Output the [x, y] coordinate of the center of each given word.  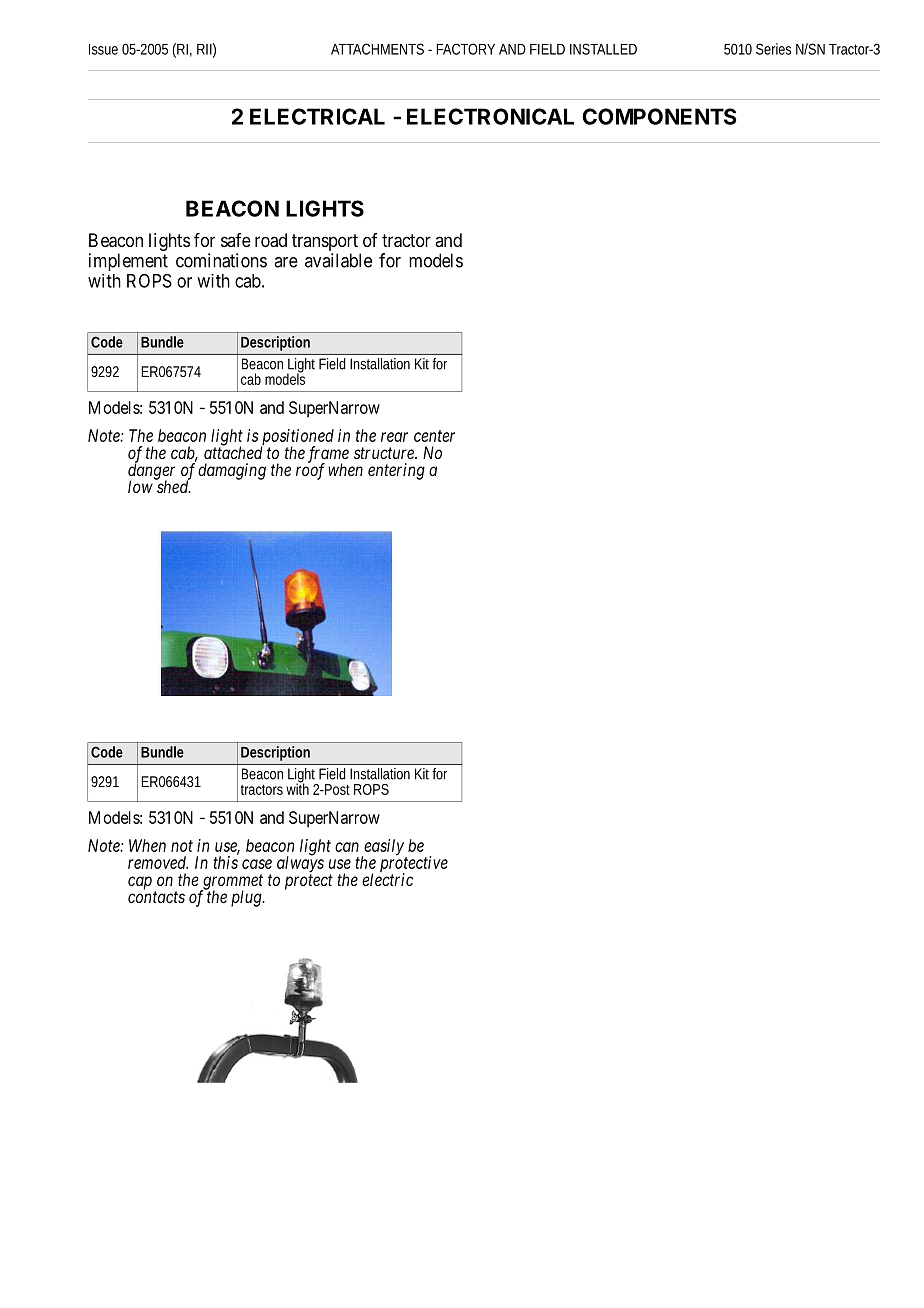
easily [384, 848]
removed [158, 862]
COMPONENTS [659, 116]
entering [396, 471]
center [434, 436]
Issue [103, 49]
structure [385, 453]
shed [173, 486]
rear [394, 437]
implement [128, 262]
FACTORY [465, 49]
